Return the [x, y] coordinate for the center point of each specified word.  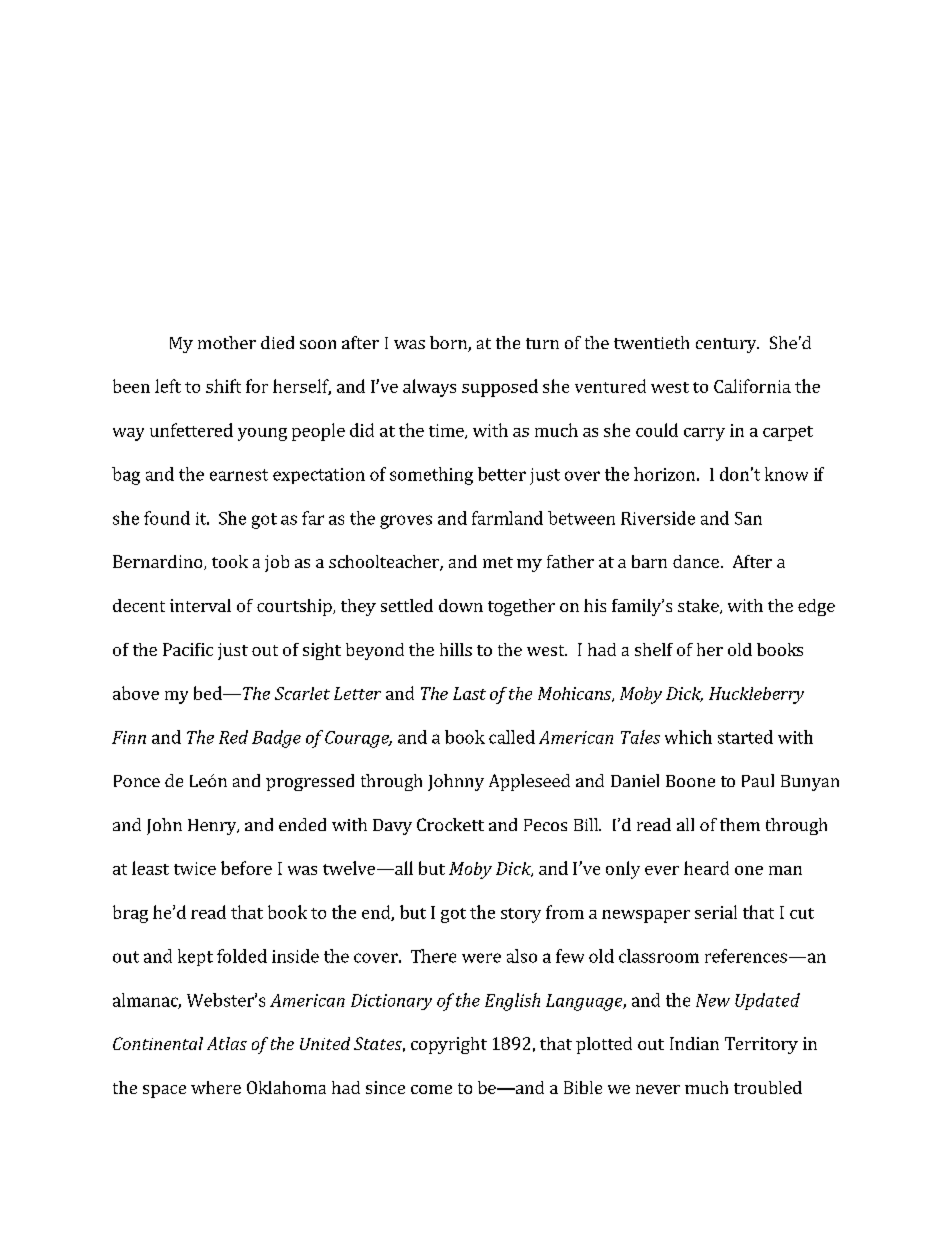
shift [223, 386]
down [461, 605]
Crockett [450, 824]
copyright [449, 1045]
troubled [768, 1087]
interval [200, 605]
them [740, 824]
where [216, 1087]
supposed [500, 388]
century [727, 345]
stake [699, 606]
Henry [213, 827]
